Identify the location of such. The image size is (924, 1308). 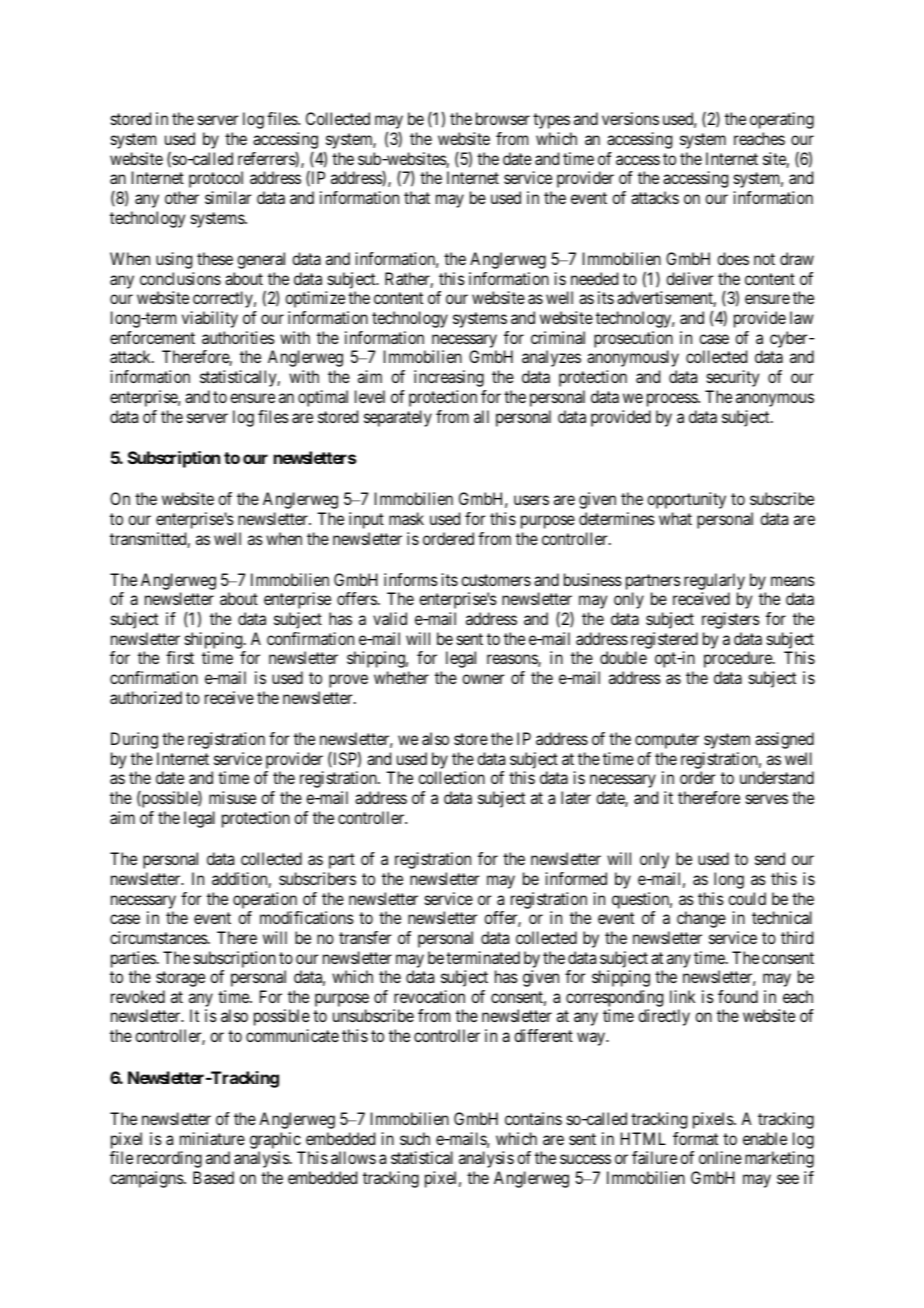
(415, 1138).
